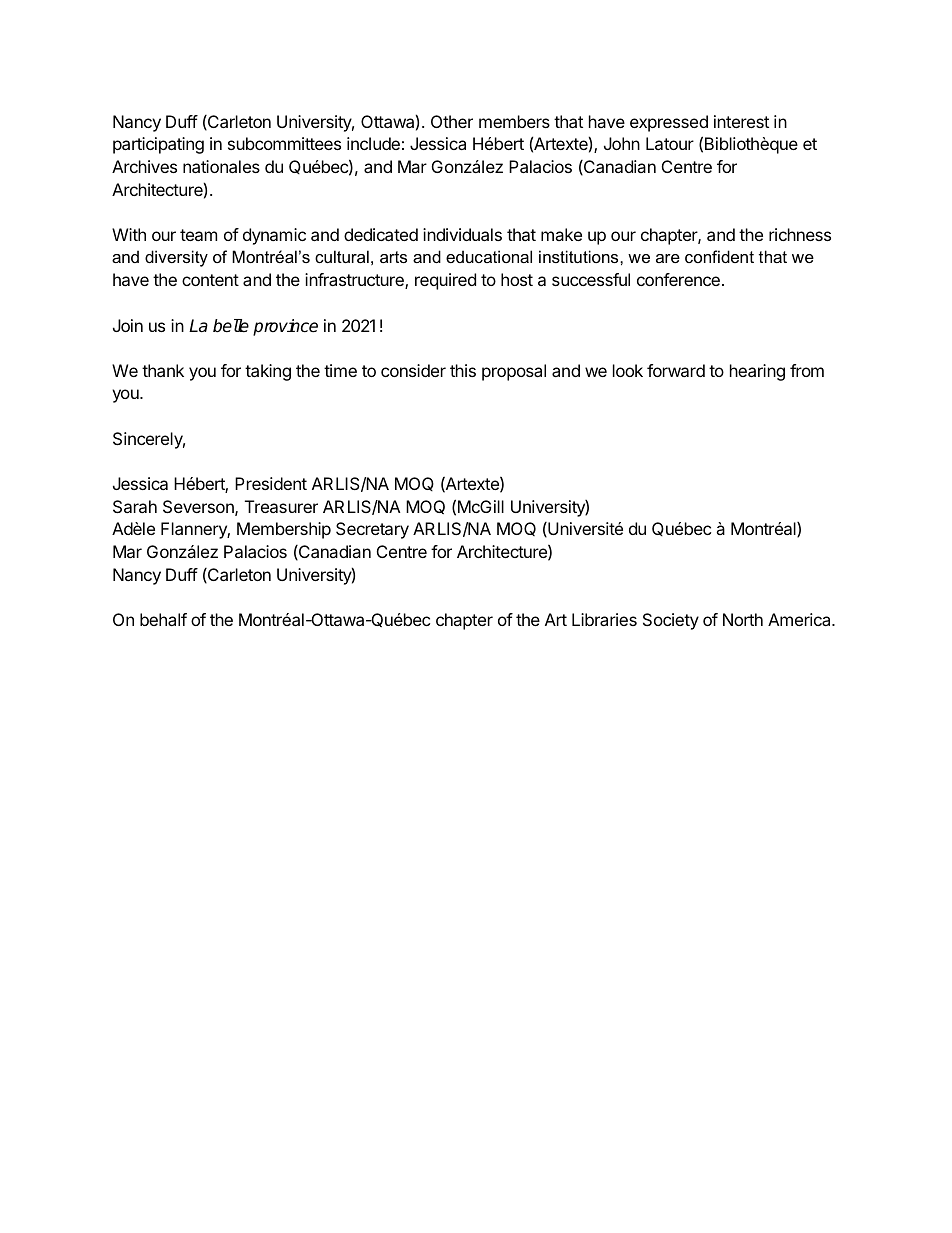  What do you see at coordinates (489, 256) in the screenshot?
I see `educational` at bounding box center [489, 256].
